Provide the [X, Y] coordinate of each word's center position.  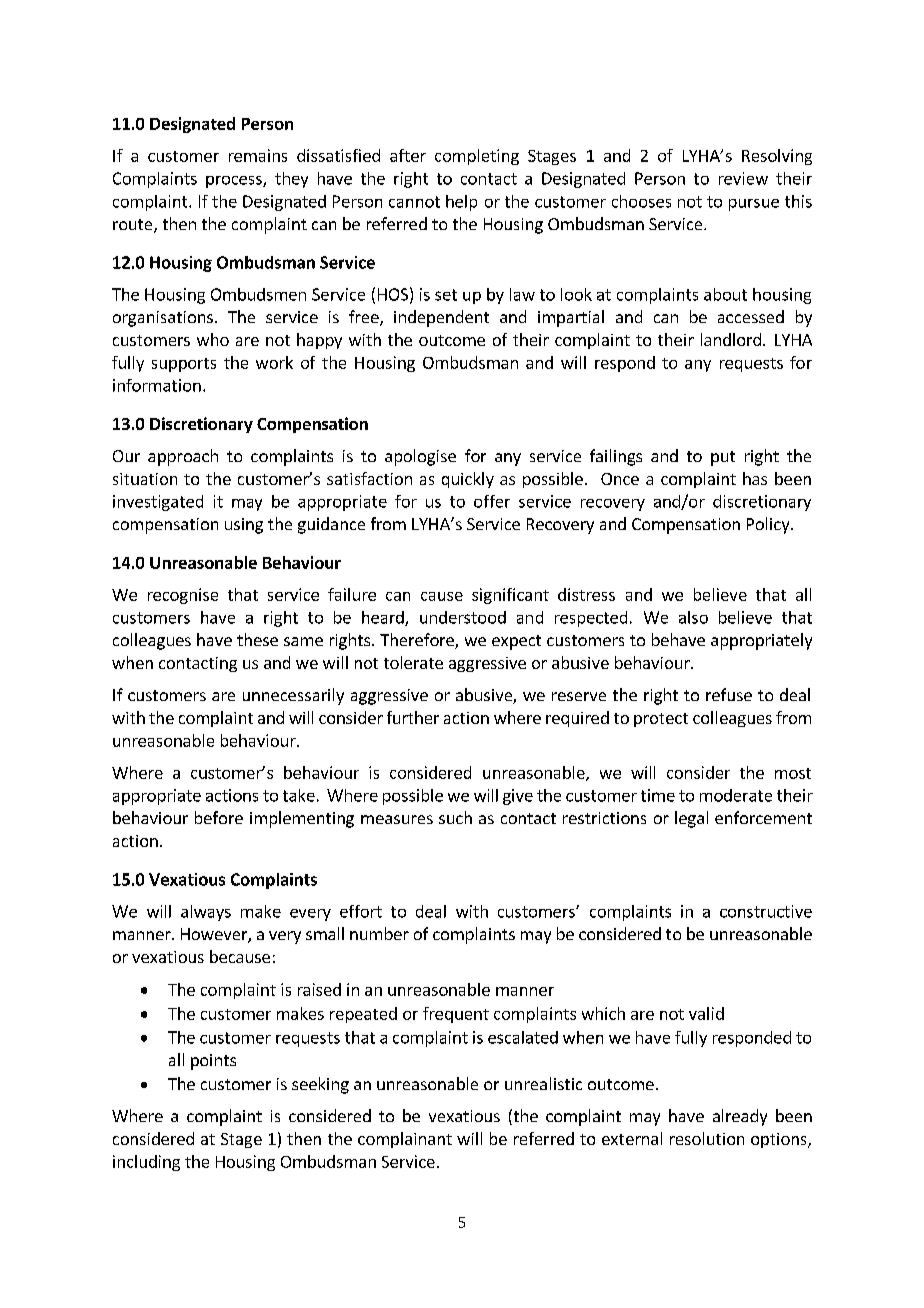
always [206, 913]
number [379, 933]
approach [183, 457]
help [461, 203]
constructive [766, 911]
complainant [405, 1140]
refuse [729, 694]
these [257, 639]
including [146, 1163]
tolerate [413, 662]
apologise [420, 457]
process [235, 182]
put [723, 458]
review [743, 178]
